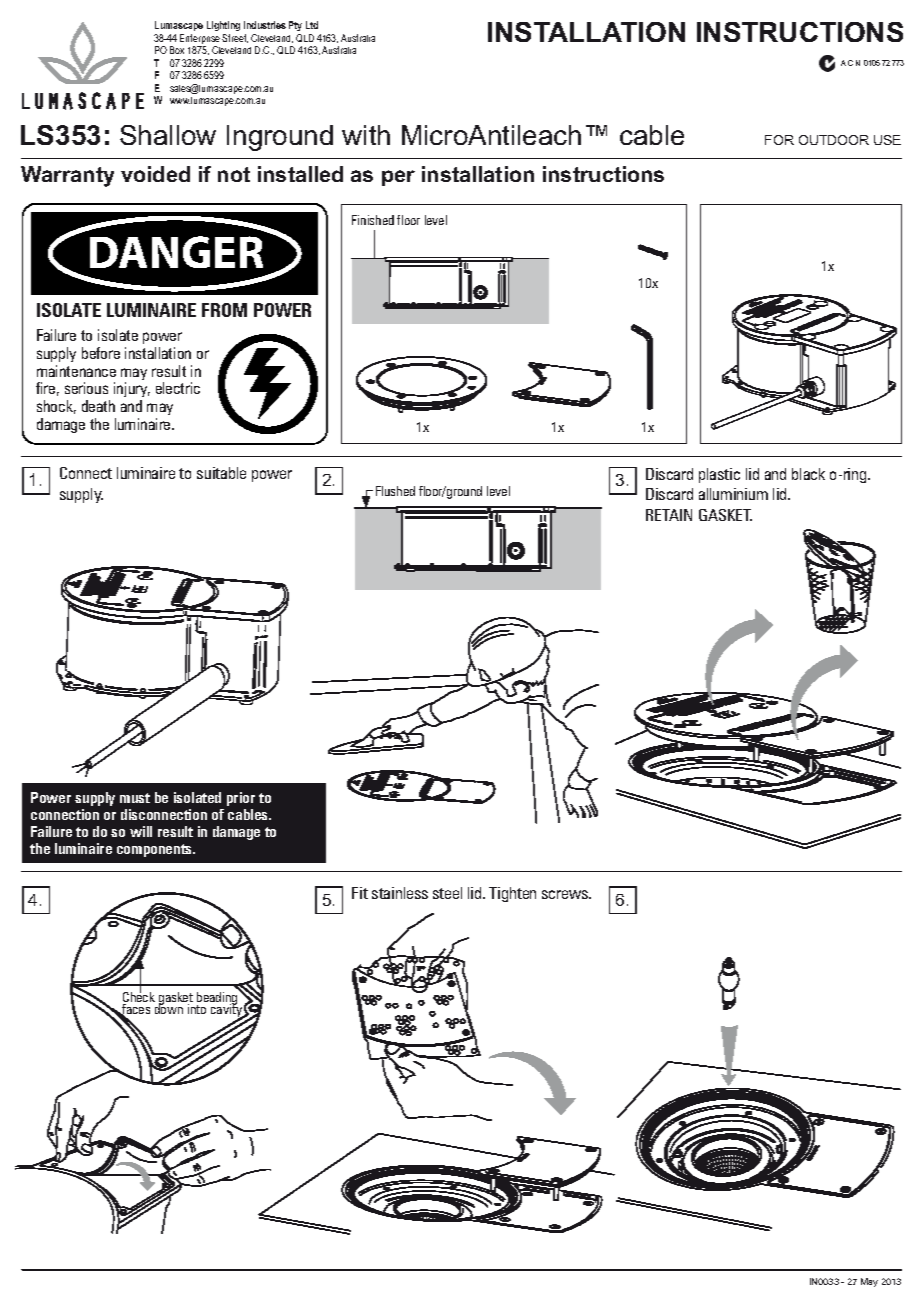  I want to click on OUTDOOR, so click(834, 140).
